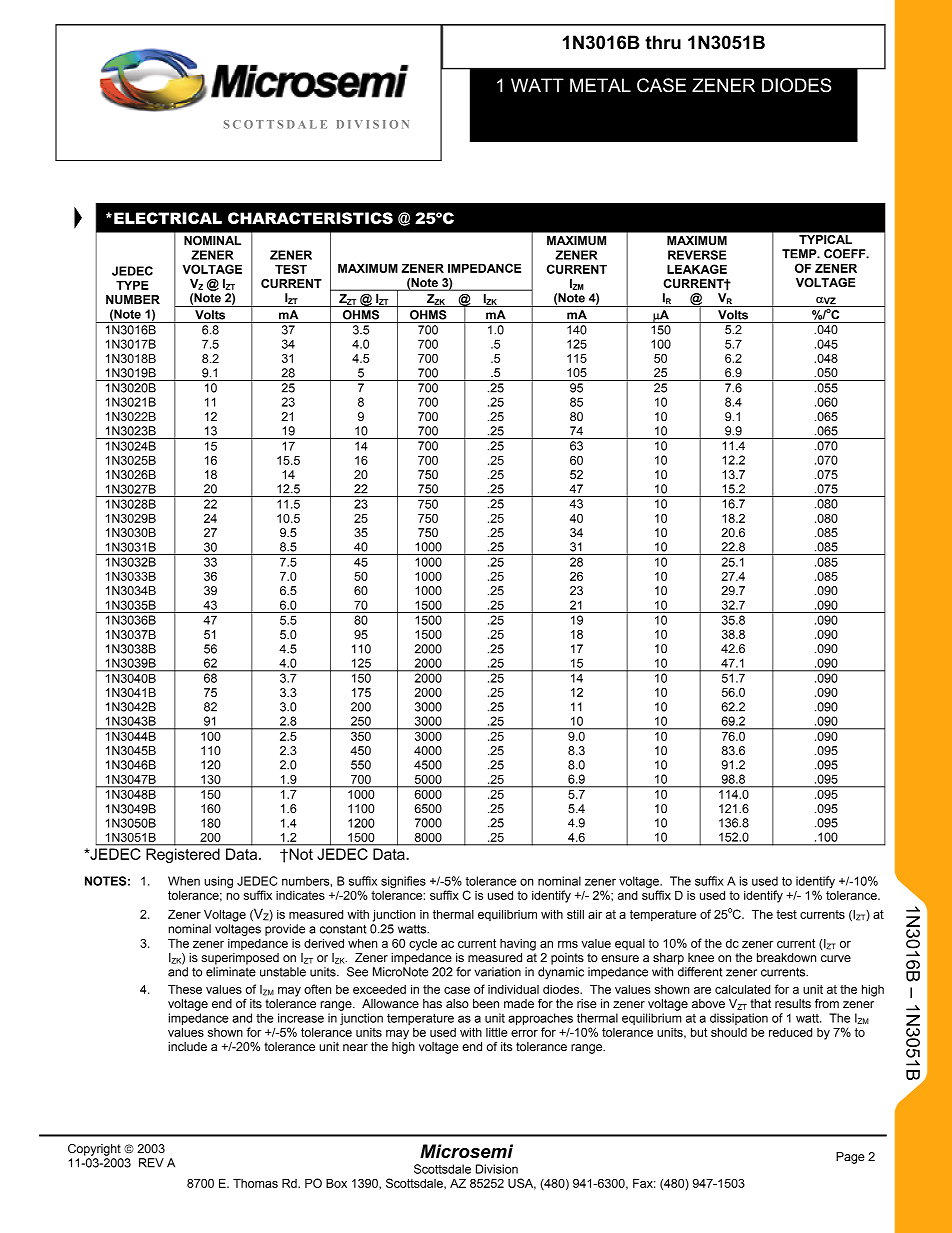 The image size is (952, 1233). Describe the element at coordinates (168, 218) in the screenshot. I see `ELECTRICAL` at that location.
